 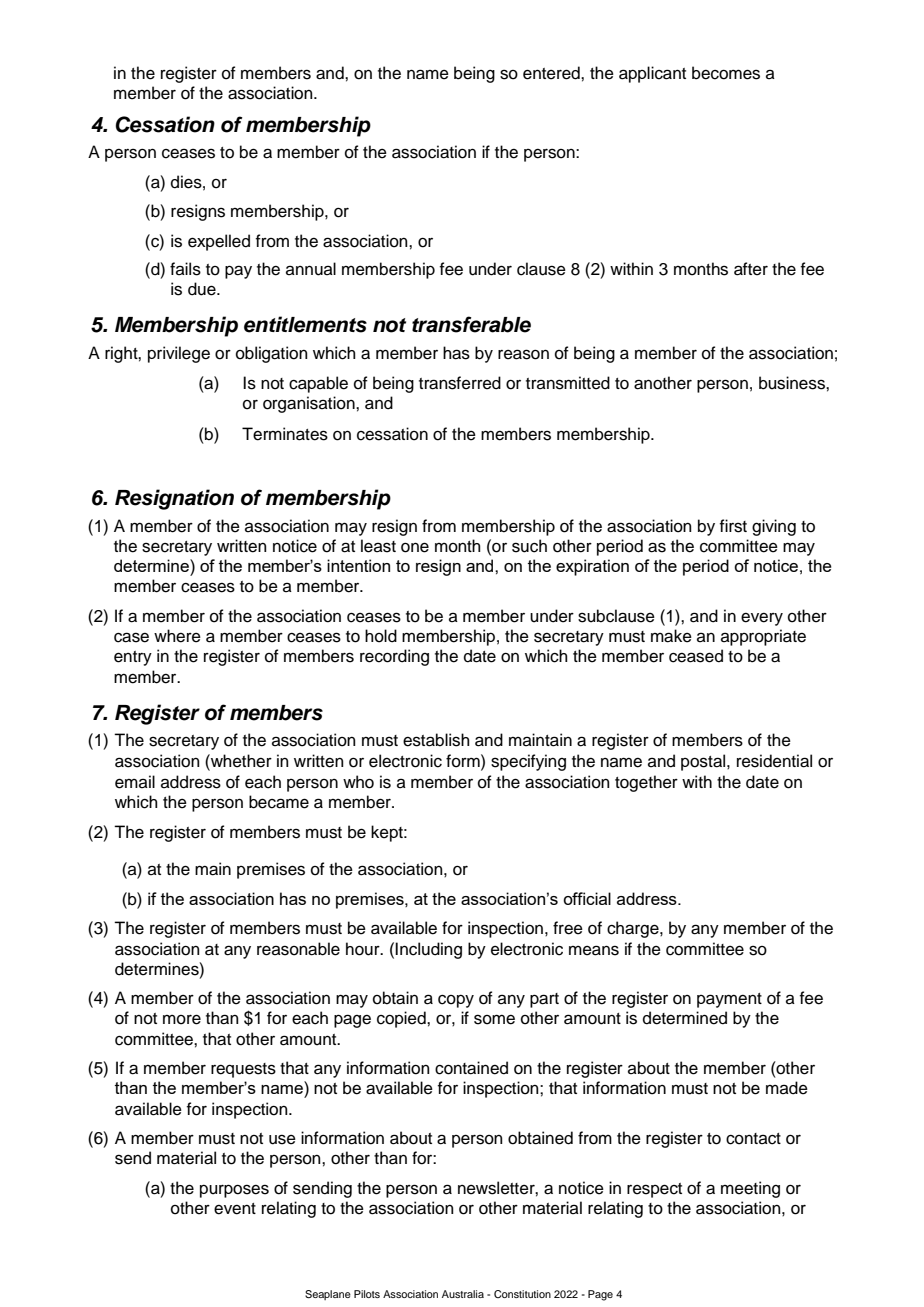 I want to click on copy, so click(x=456, y=1001).
